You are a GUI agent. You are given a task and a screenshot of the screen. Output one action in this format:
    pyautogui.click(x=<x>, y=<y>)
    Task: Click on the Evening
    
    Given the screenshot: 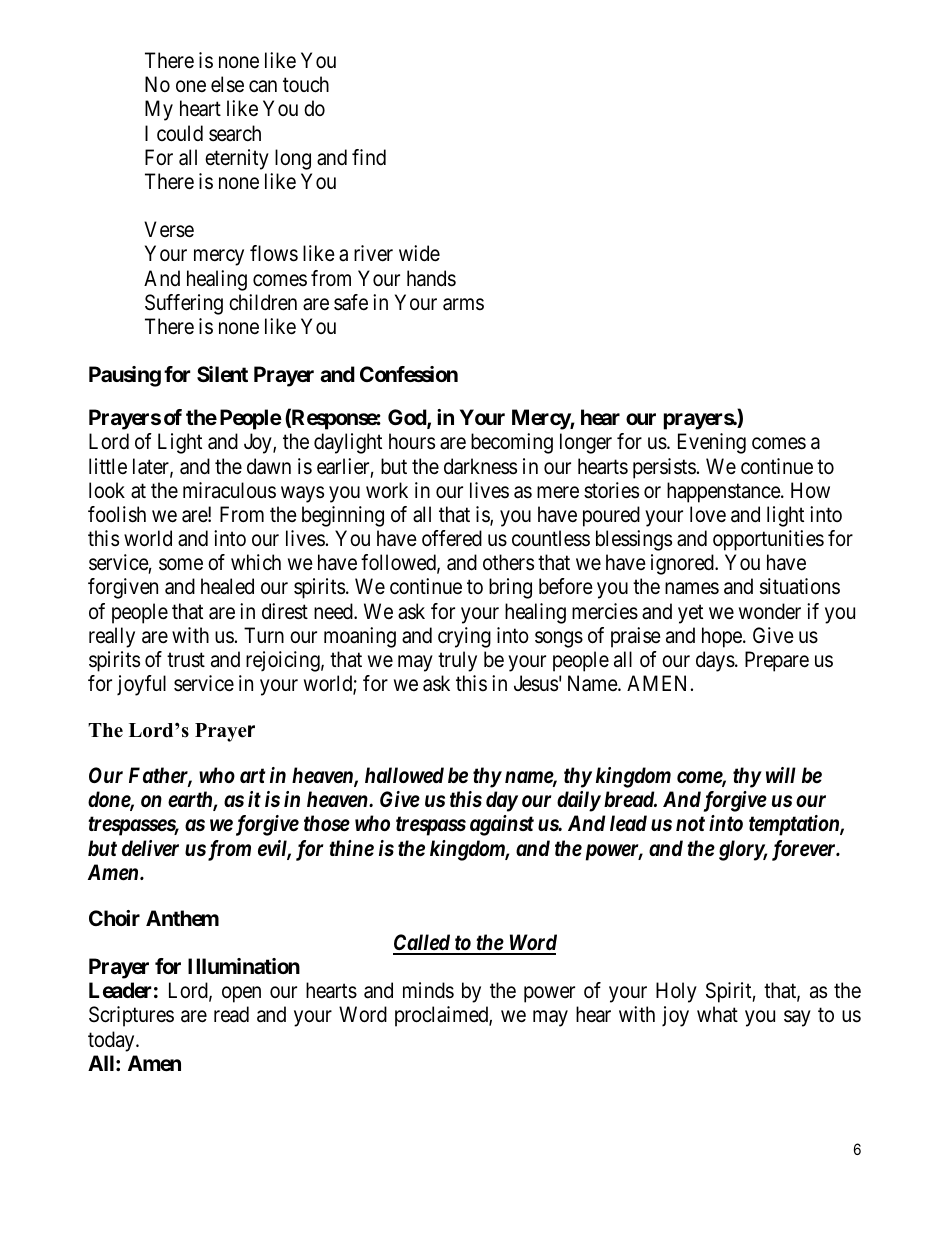 What is the action you would take?
    pyautogui.click(x=712, y=443)
